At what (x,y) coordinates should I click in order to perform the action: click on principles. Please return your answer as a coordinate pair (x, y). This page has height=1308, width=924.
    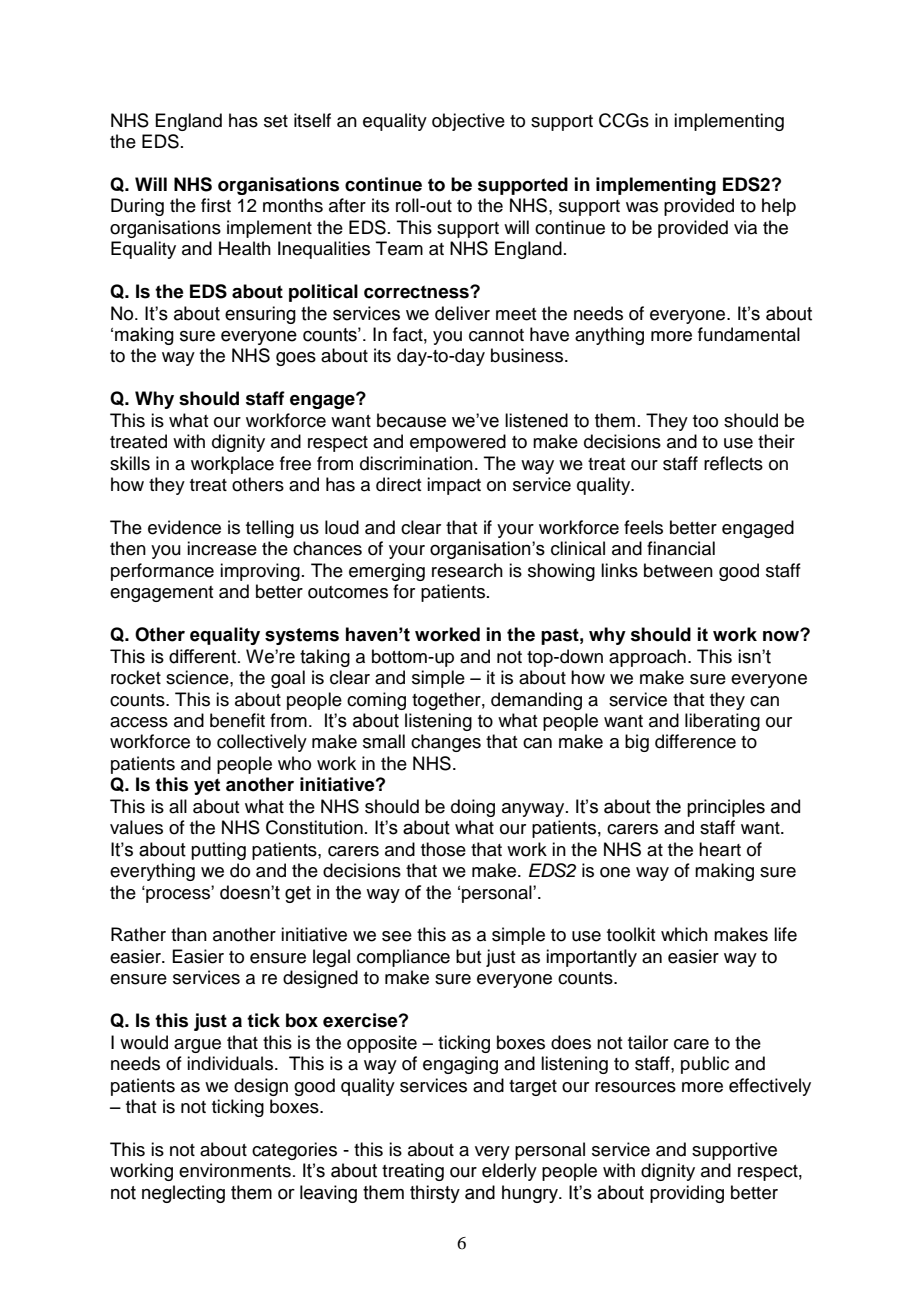
    Looking at the image, I should click on (726, 808).
